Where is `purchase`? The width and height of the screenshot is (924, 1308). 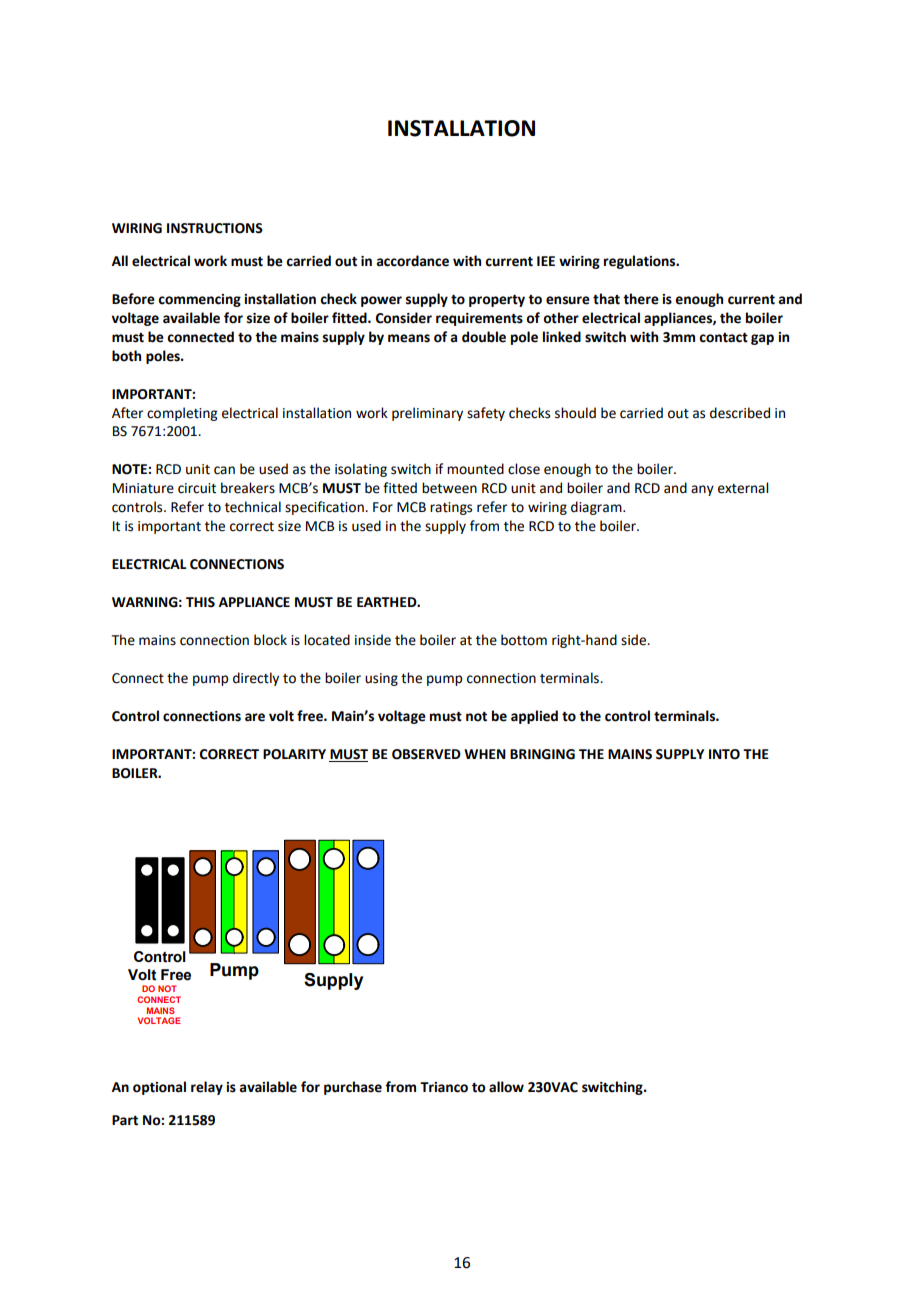 purchase is located at coordinates (353, 1088).
